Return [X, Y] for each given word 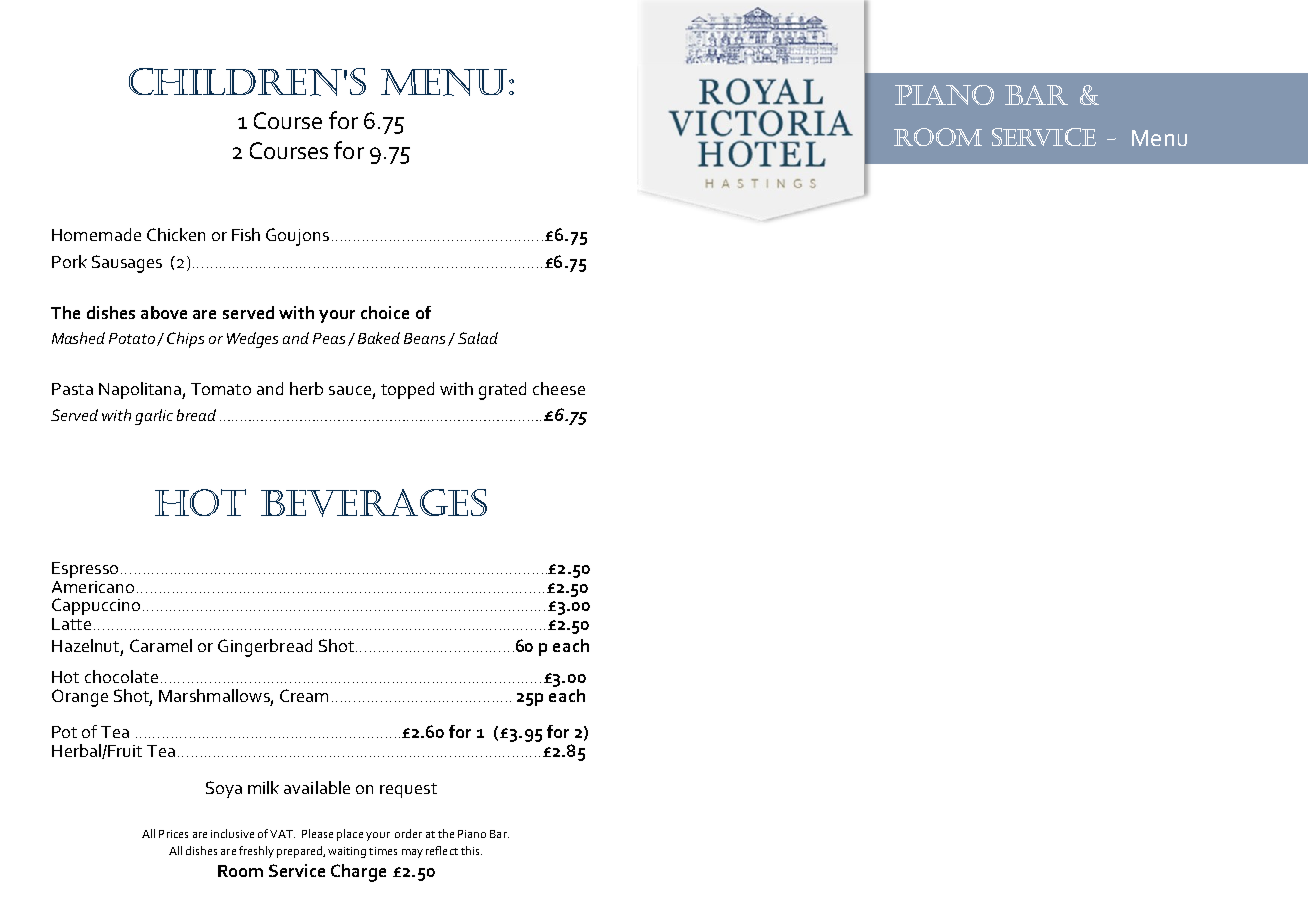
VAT [282, 834]
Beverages [374, 503]
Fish [246, 234]
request [408, 790]
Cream [304, 695]
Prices [173, 834]
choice [385, 312]
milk [263, 787]
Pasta [72, 389]
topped [407, 390]
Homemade [96, 234]
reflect [442, 850]
